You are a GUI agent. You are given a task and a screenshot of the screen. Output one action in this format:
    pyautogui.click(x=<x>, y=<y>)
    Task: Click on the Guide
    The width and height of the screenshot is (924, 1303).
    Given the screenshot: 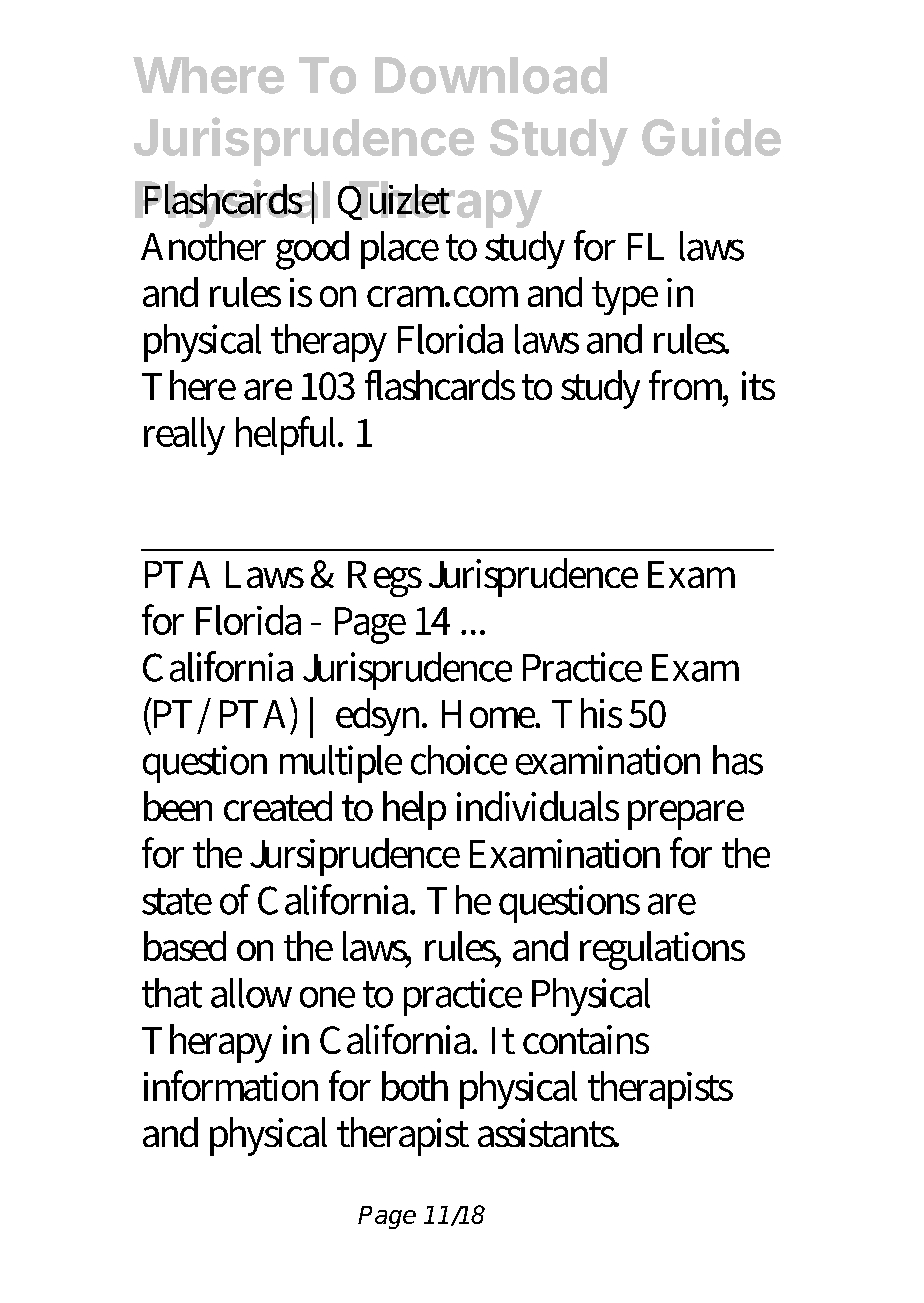 What is the action you would take?
    pyautogui.click(x=711, y=136)
